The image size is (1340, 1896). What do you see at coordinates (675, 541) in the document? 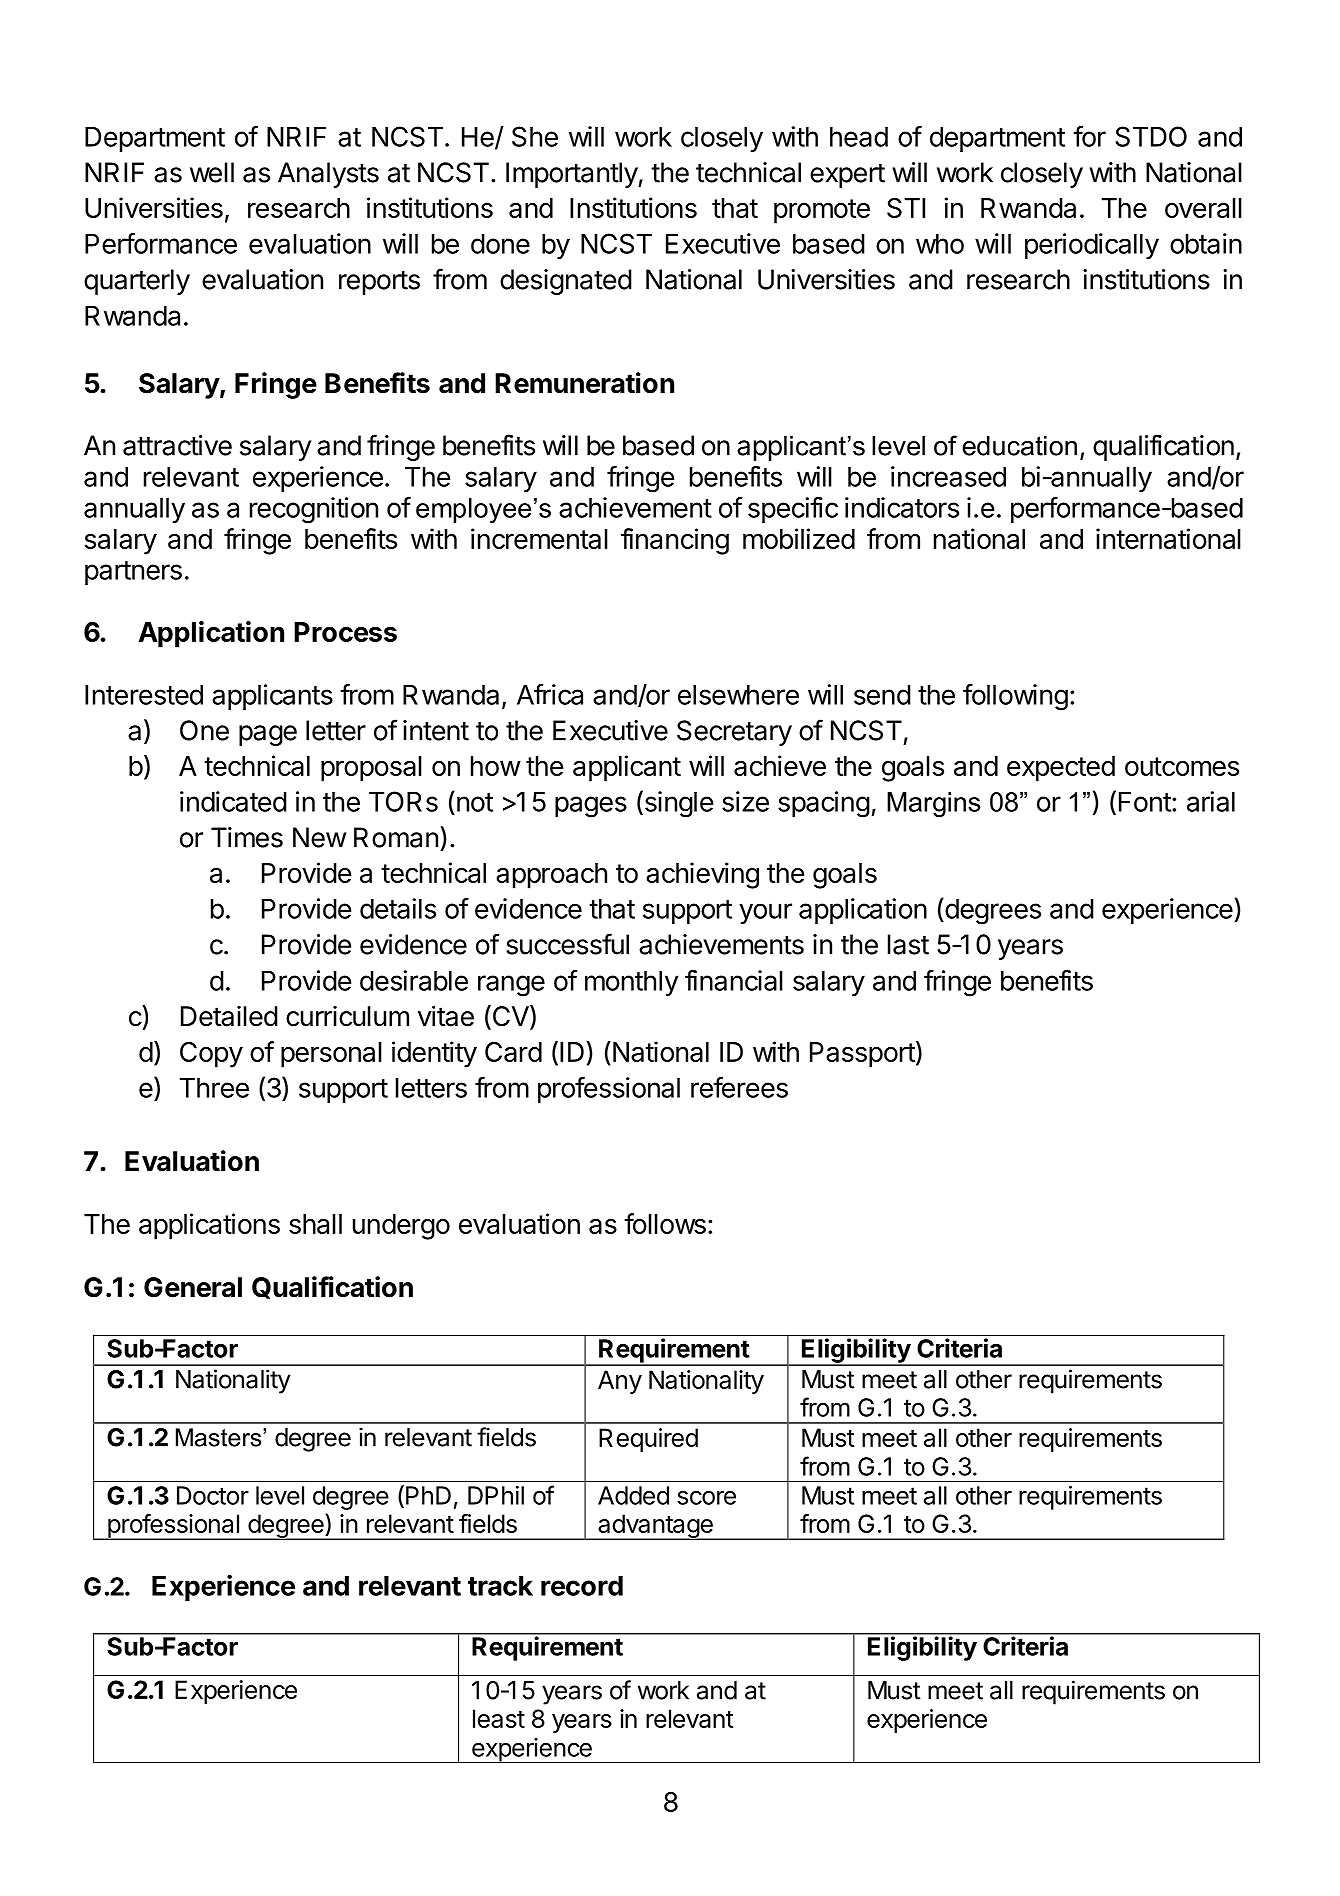
I see `financing` at bounding box center [675, 541].
